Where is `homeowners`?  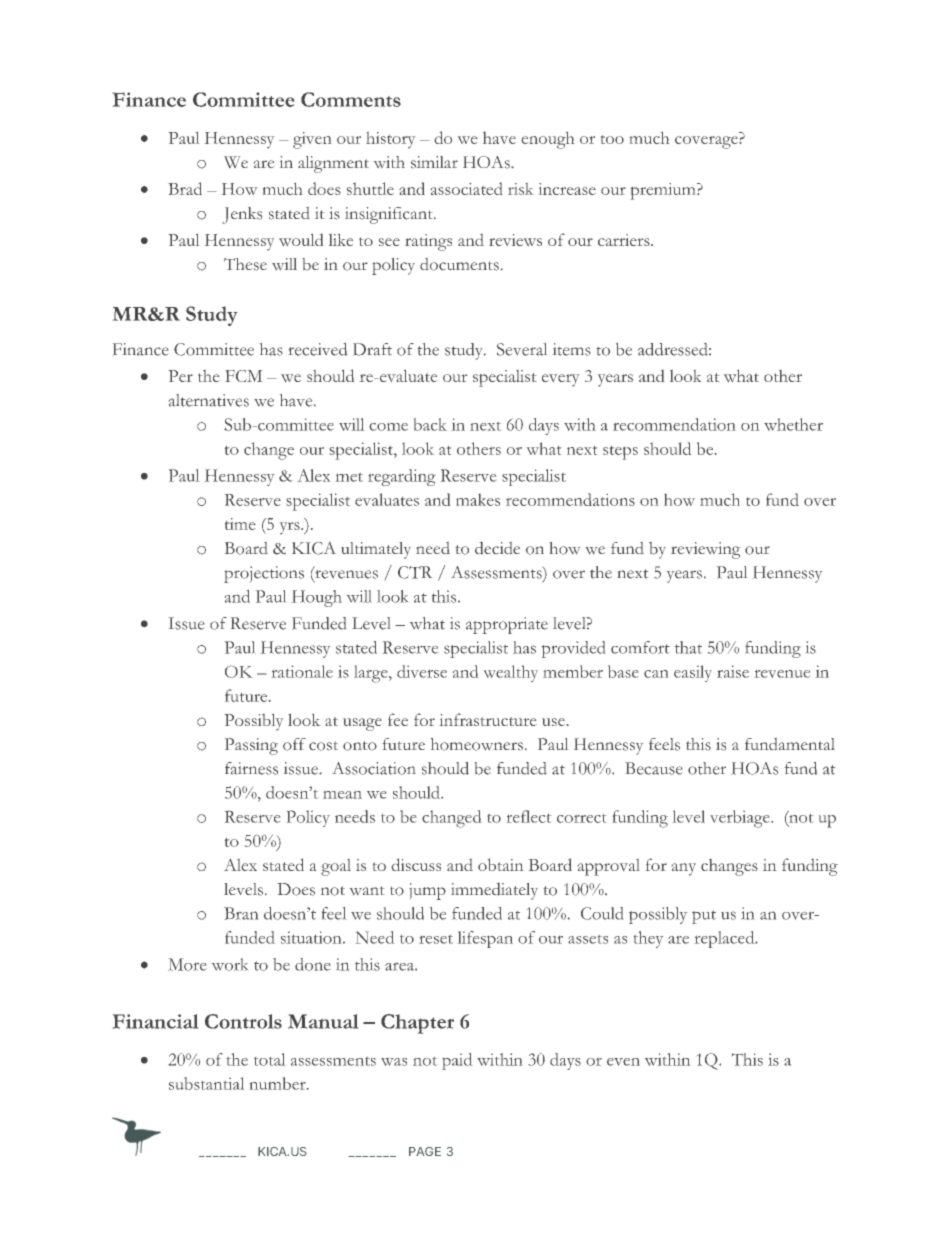
homeowners is located at coordinates (477, 744).
